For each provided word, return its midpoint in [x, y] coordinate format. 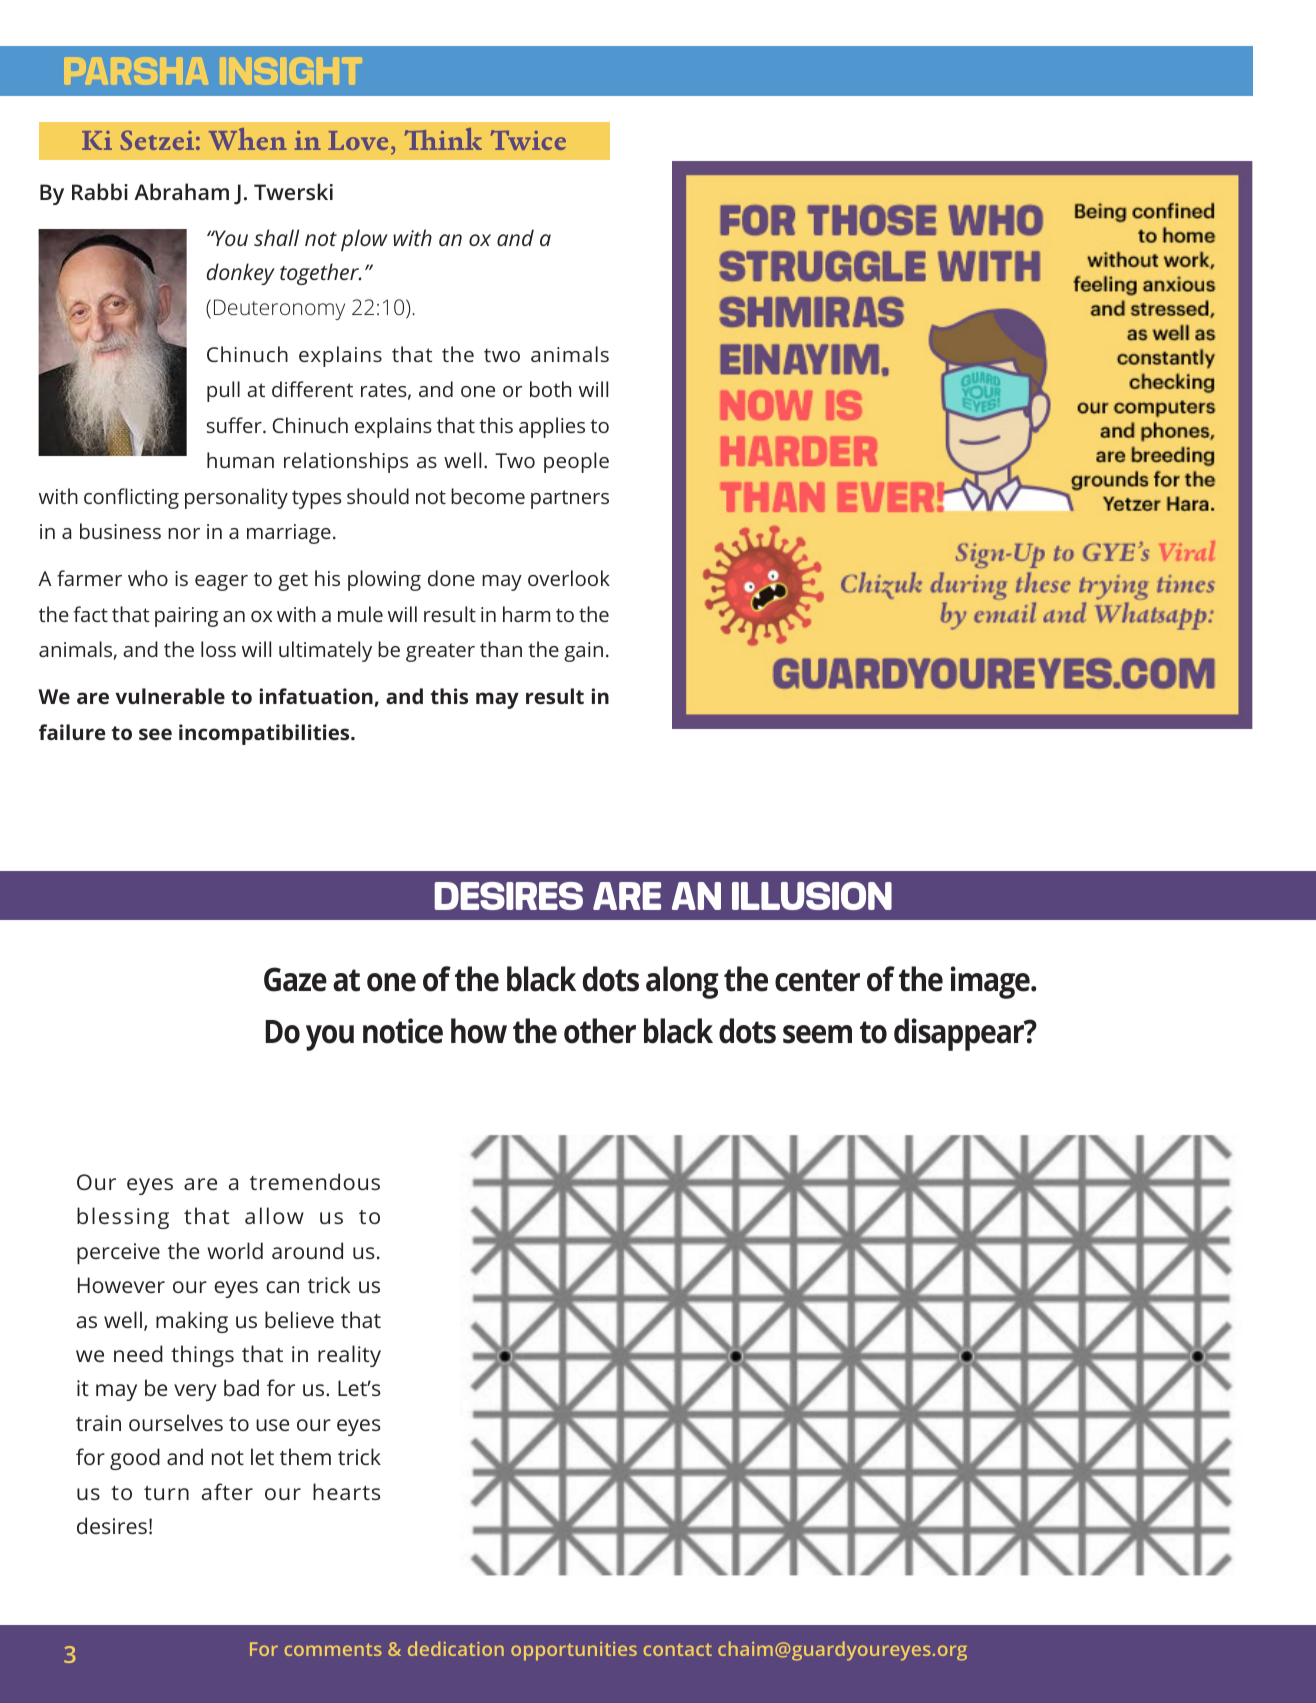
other [600, 1031]
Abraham [181, 191]
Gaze [295, 979]
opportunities [574, 1651]
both [550, 389]
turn [166, 1493]
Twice [528, 140]
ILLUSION [812, 896]
